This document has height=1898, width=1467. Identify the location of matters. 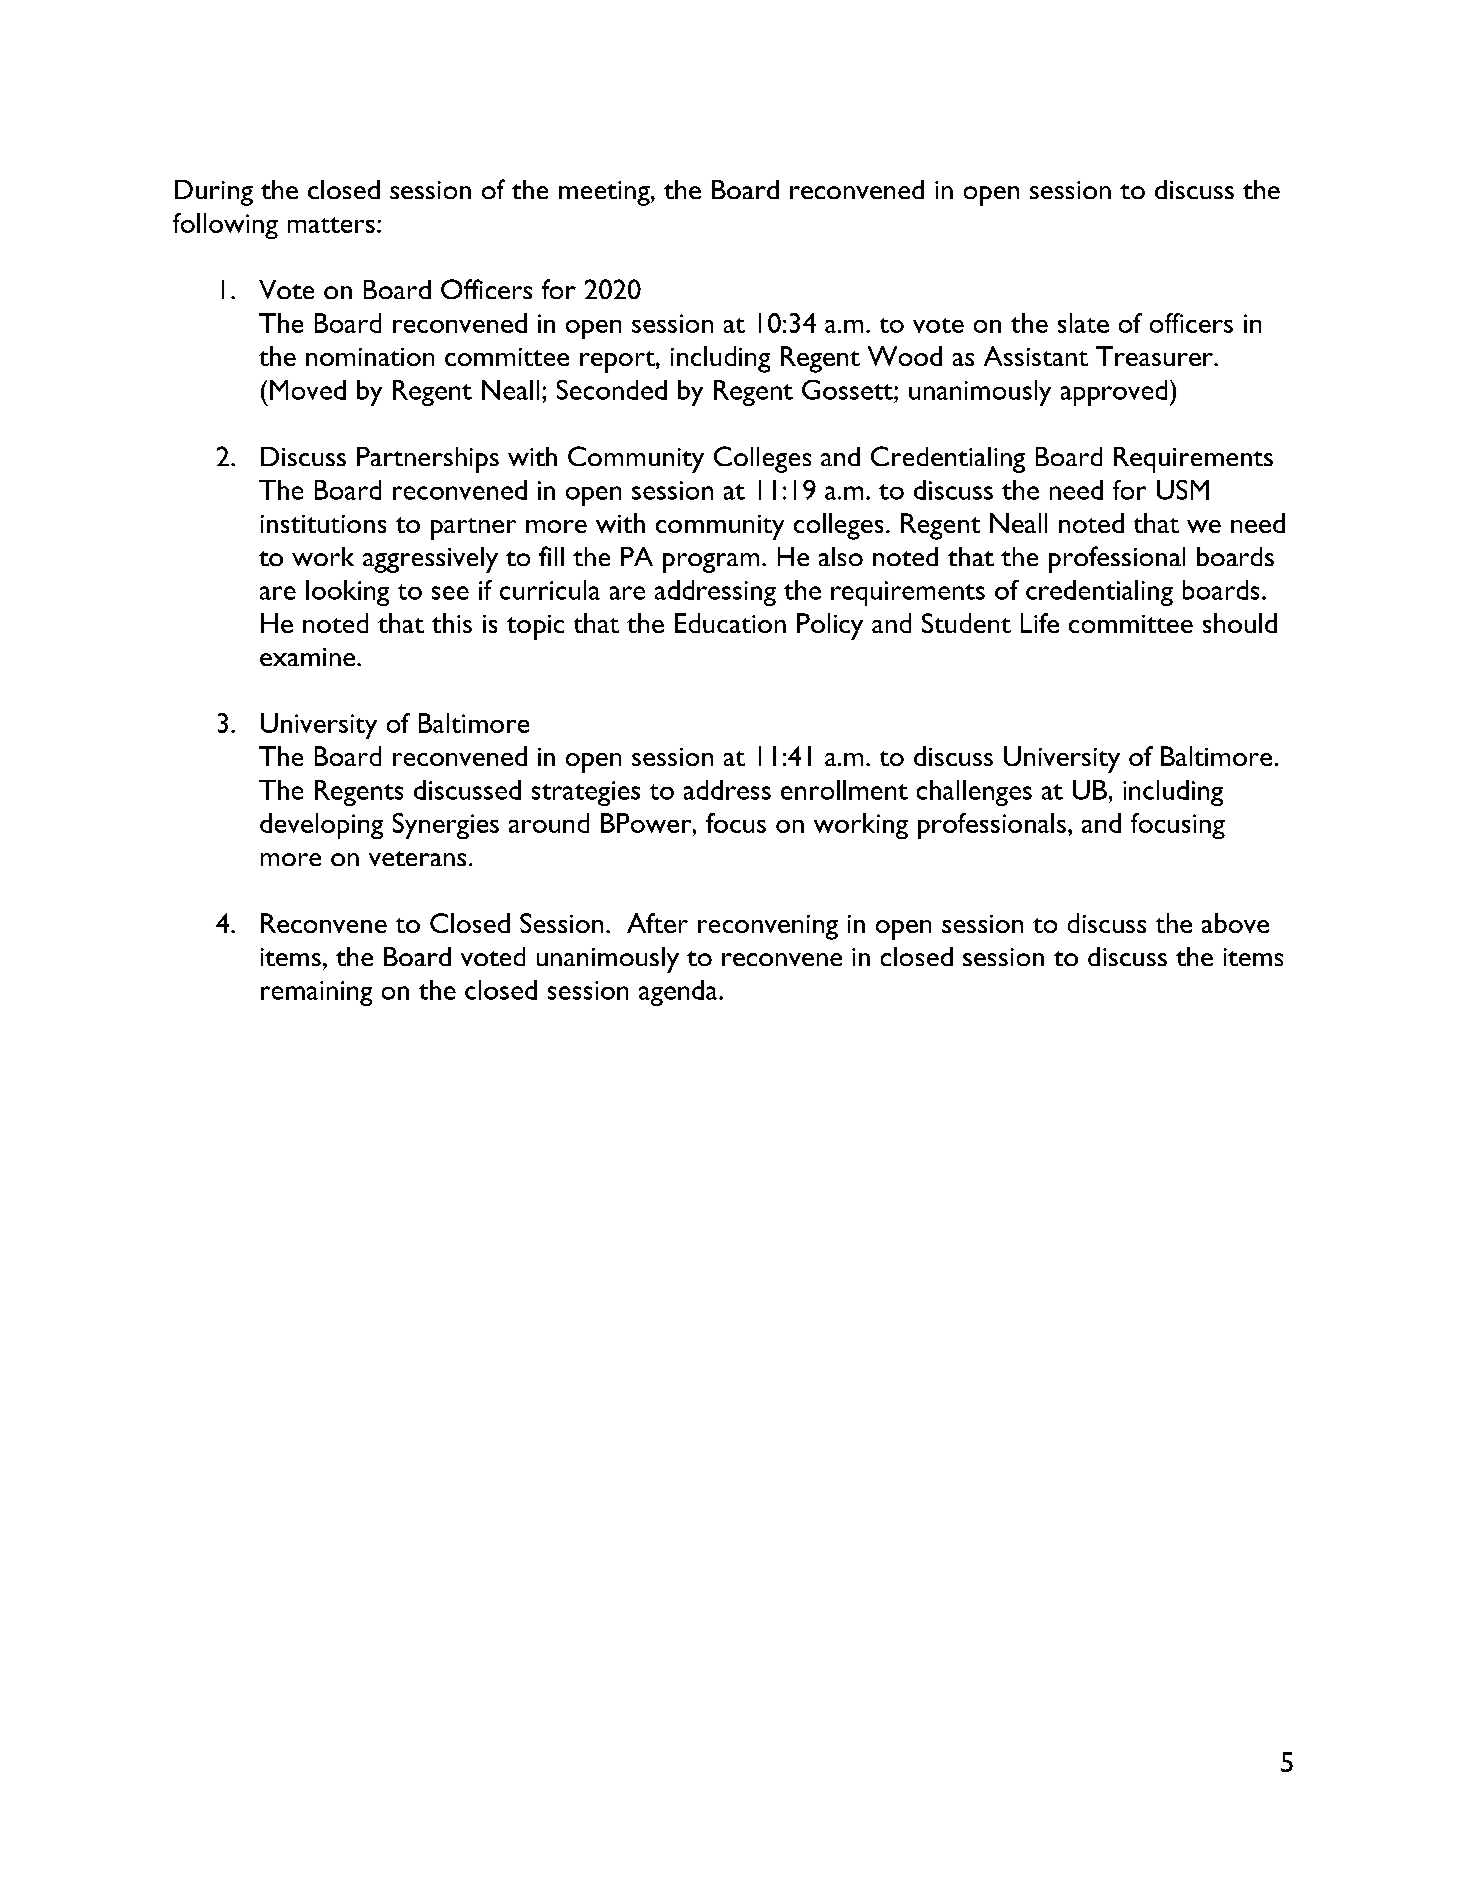
(331, 225).
